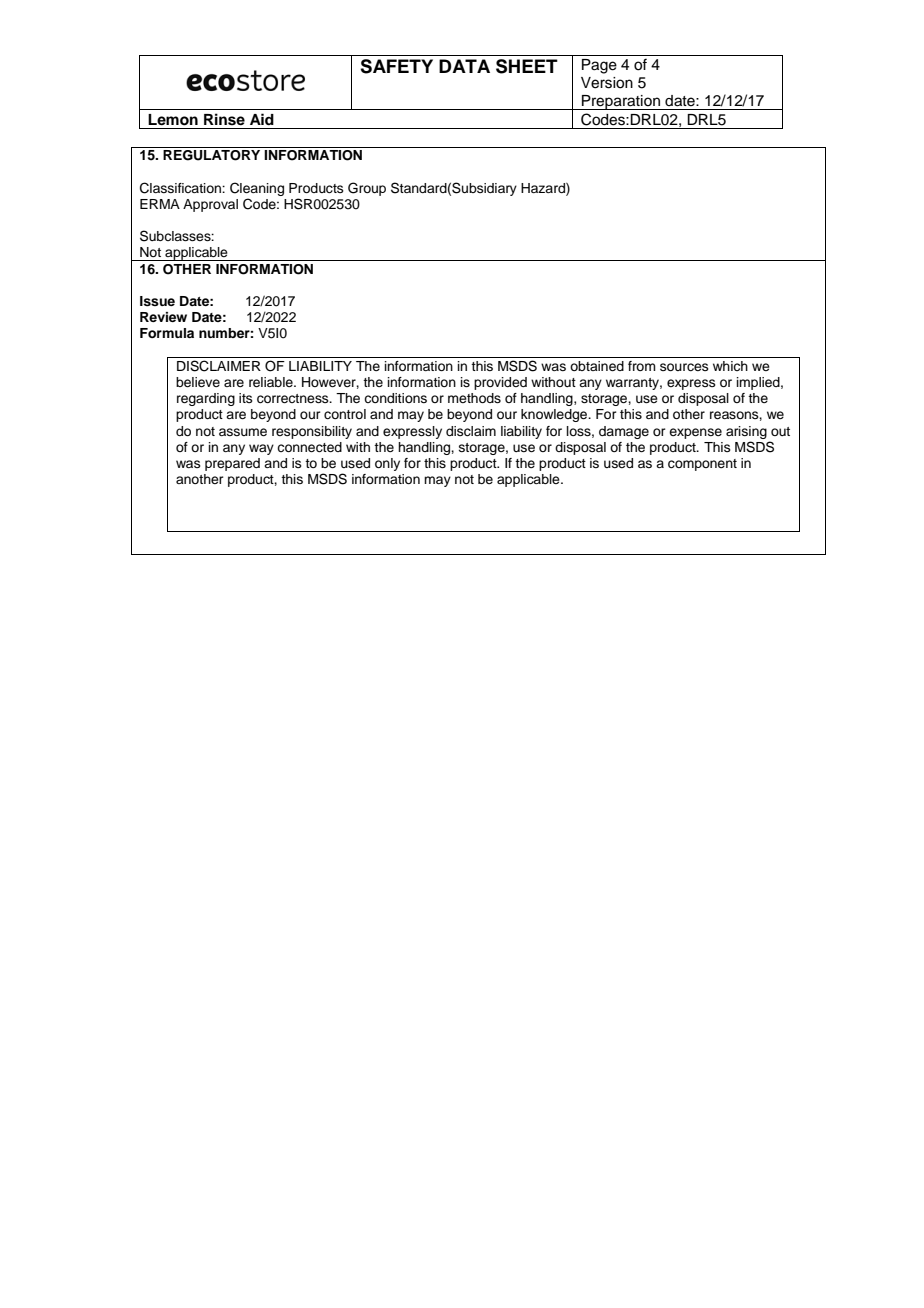 Image resolution: width=924 pixels, height=1308 pixels. What do you see at coordinates (387, 464) in the page?
I see `only` at bounding box center [387, 464].
